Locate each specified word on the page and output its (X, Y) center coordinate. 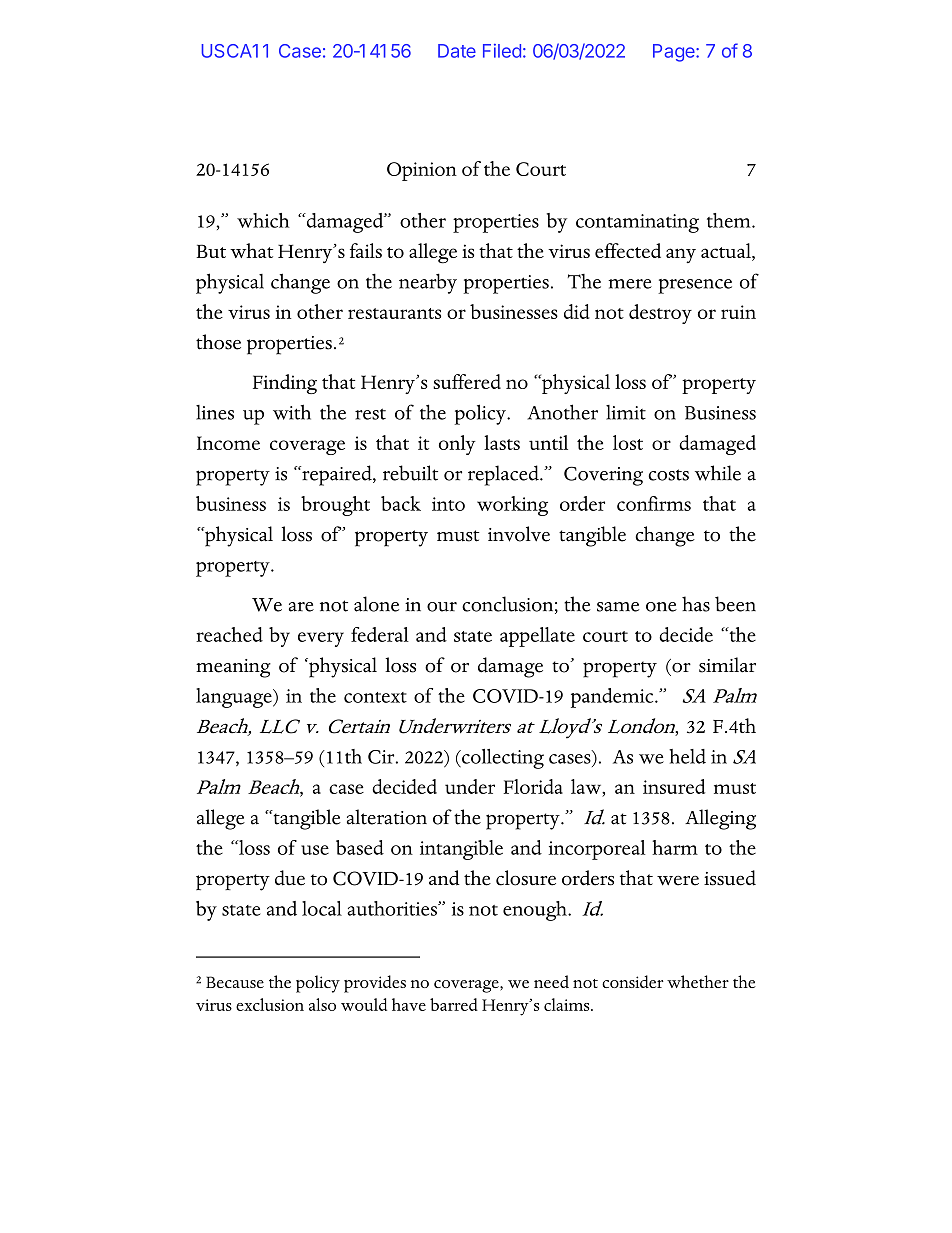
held (687, 756)
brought (335, 506)
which (263, 220)
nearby (428, 283)
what (251, 250)
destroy (660, 314)
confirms (654, 503)
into (448, 504)
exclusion (270, 1004)
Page (675, 53)
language (235, 698)
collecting (502, 759)
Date (457, 51)
